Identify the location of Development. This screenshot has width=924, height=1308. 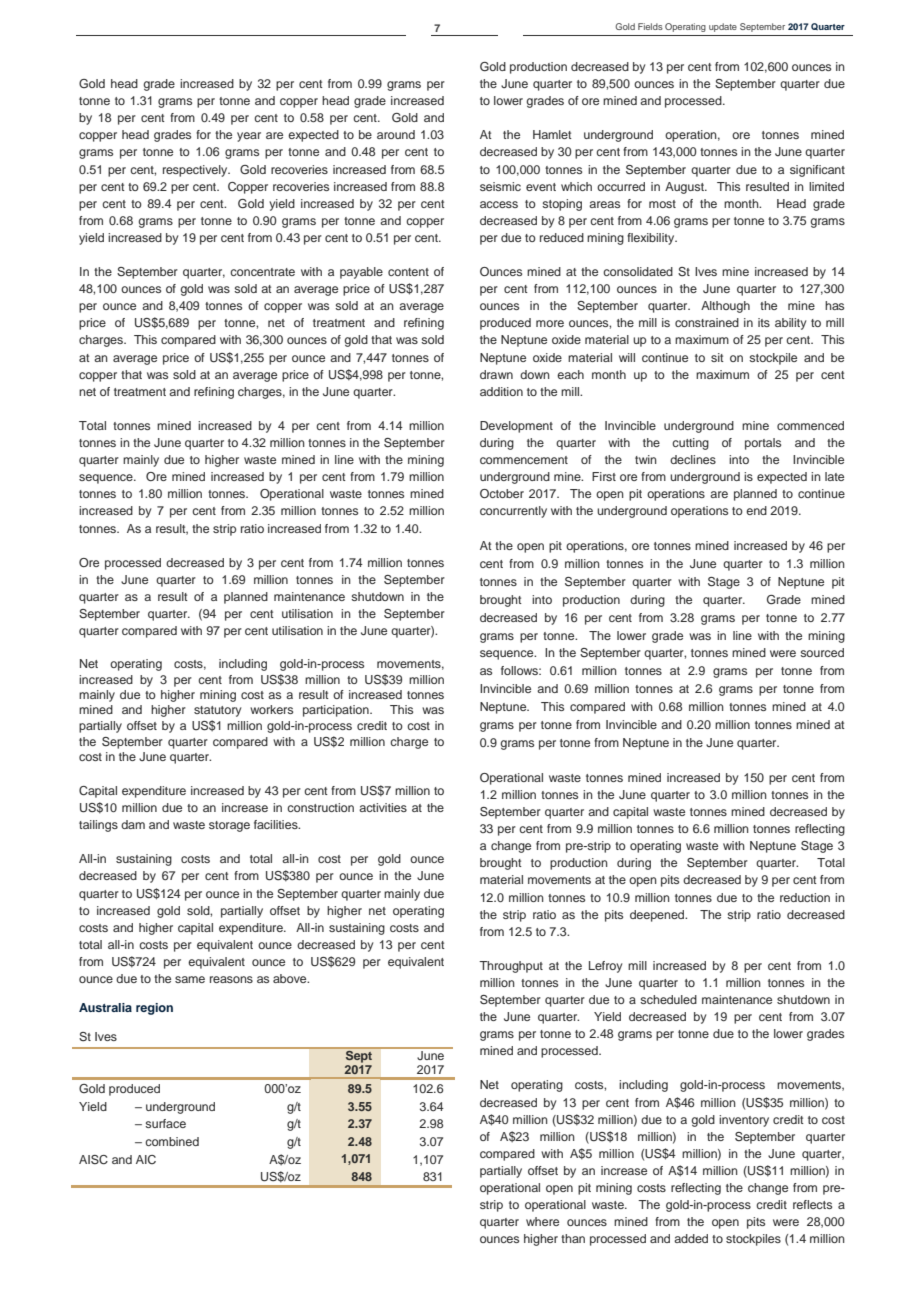
(516, 427).
